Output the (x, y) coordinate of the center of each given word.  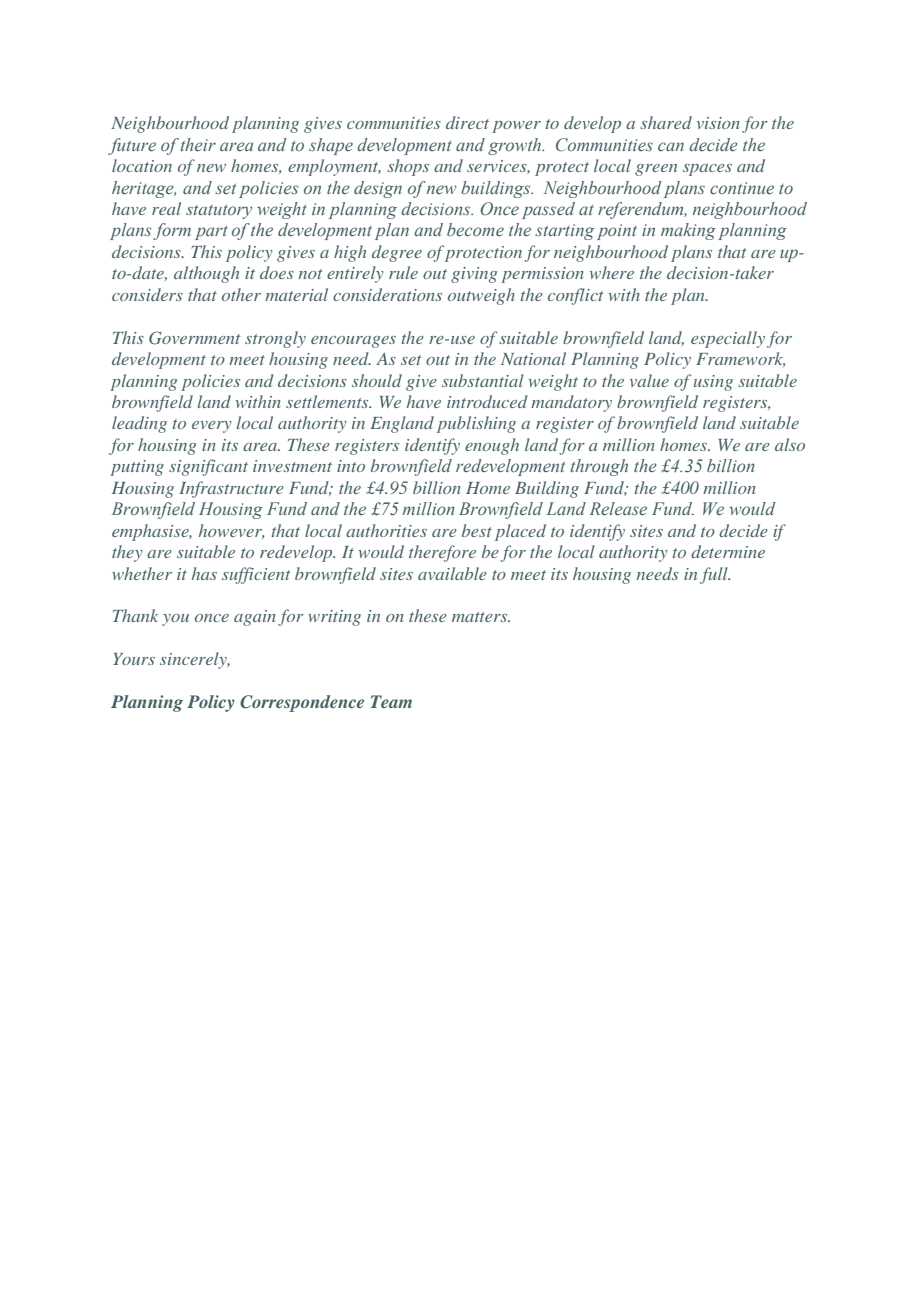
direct (467, 122)
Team (391, 701)
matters (481, 617)
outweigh (481, 296)
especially (728, 339)
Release (618, 509)
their (198, 145)
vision (718, 123)
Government (195, 338)
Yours (134, 659)
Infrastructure (231, 489)
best (477, 530)
